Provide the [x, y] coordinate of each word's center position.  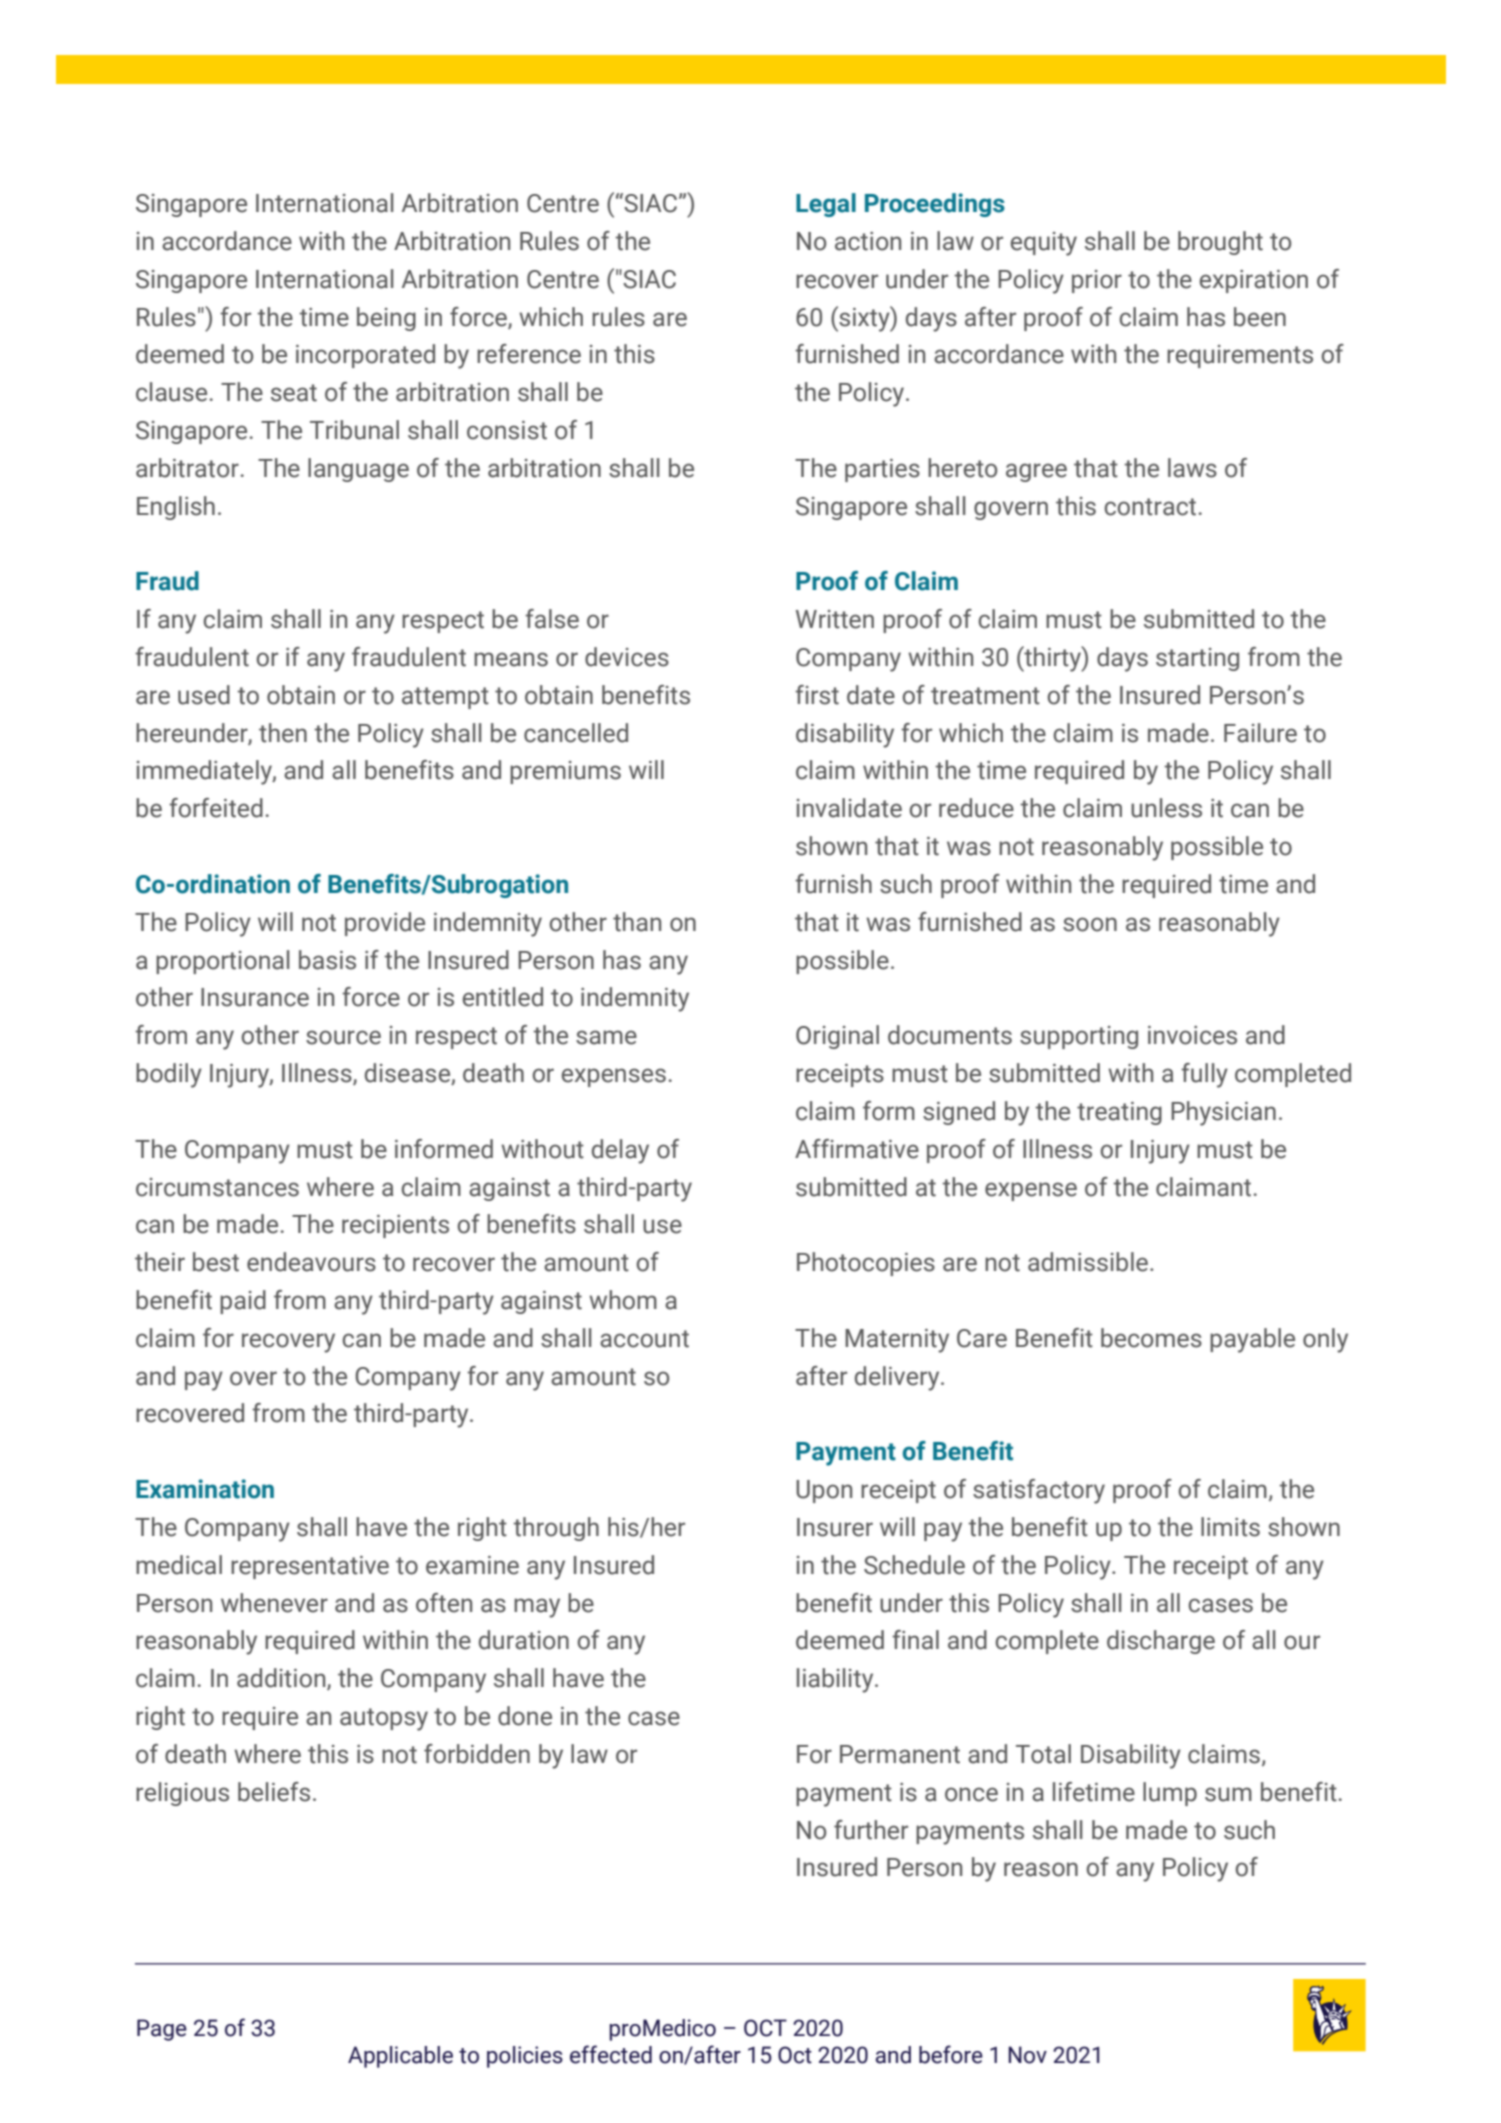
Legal [826, 205]
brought [1220, 243]
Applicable [400, 2057]
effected [611, 2054]
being [386, 319]
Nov [1027, 2055]
